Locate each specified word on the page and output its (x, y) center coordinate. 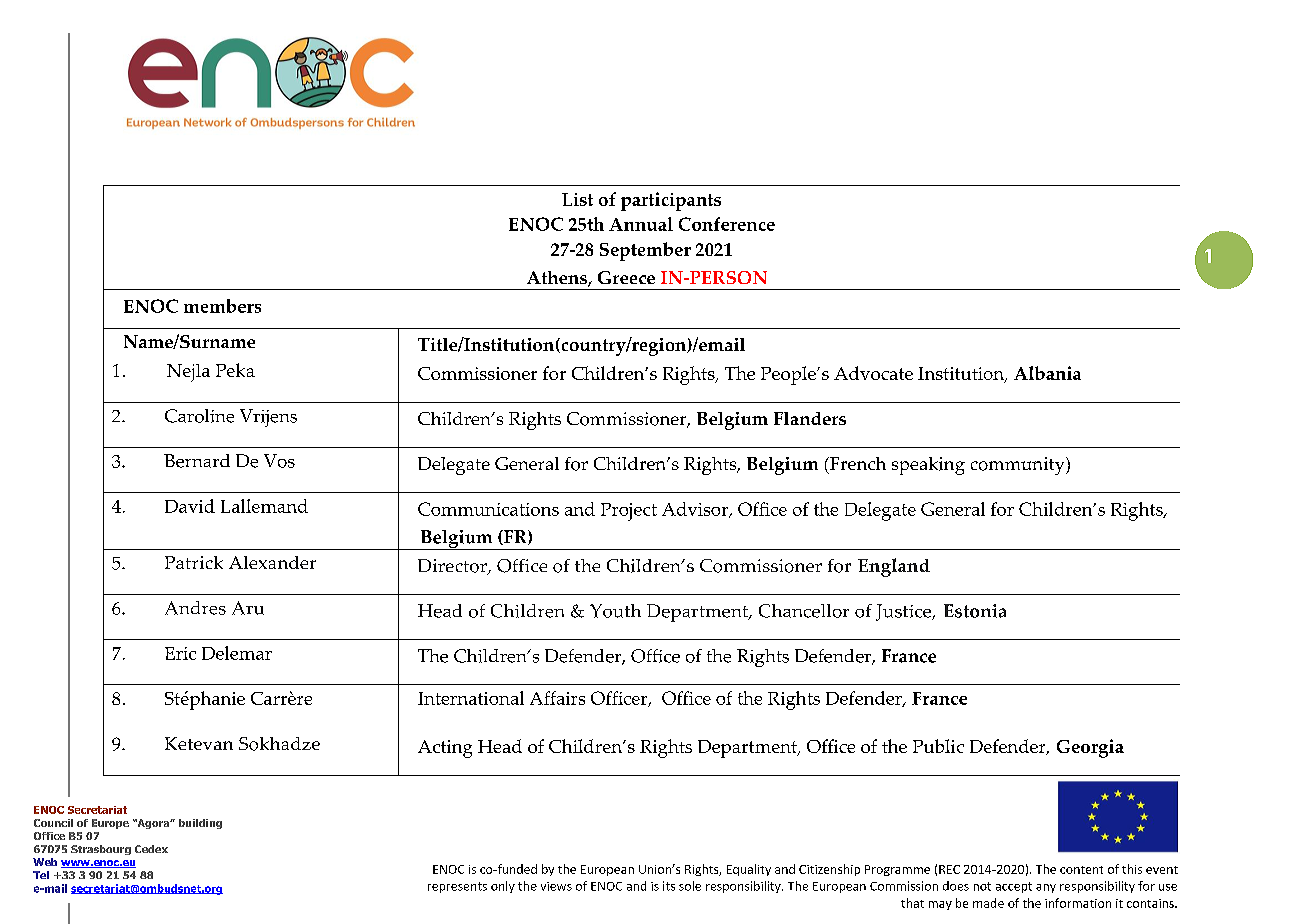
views (556, 886)
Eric (180, 653)
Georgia (1090, 748)
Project (629, 512)
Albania (1047, 373)
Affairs (557, 698)
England (894, 567)
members (222, 306)
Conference (727, 224)
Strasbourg (101, 850)
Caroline (199, 416)
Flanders (810, 418)
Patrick (194, 562)
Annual (641, 224)
